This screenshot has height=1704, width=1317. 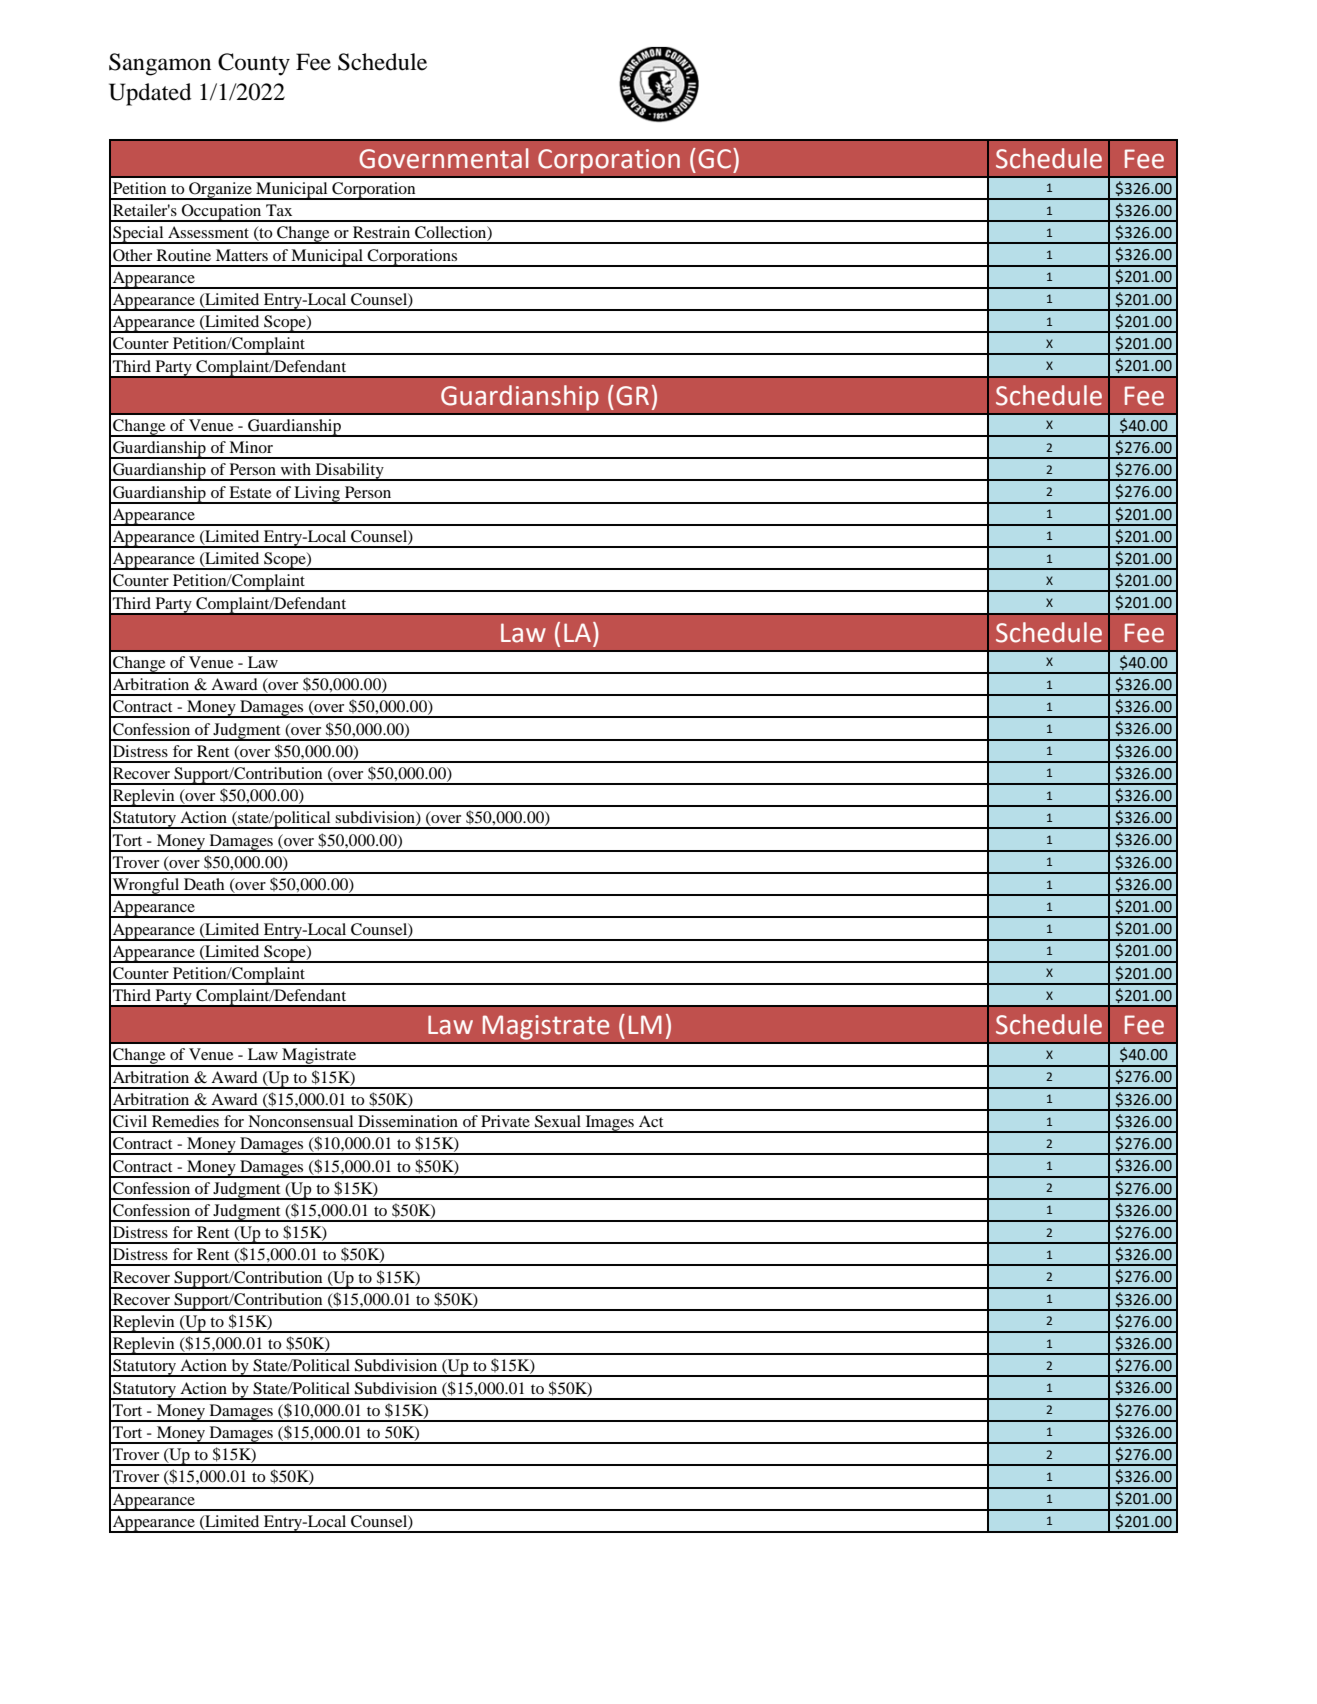 What do you see at coordinates (317, 495) in the screenshot?
I see `Living` at bounding box center [317, 495].
